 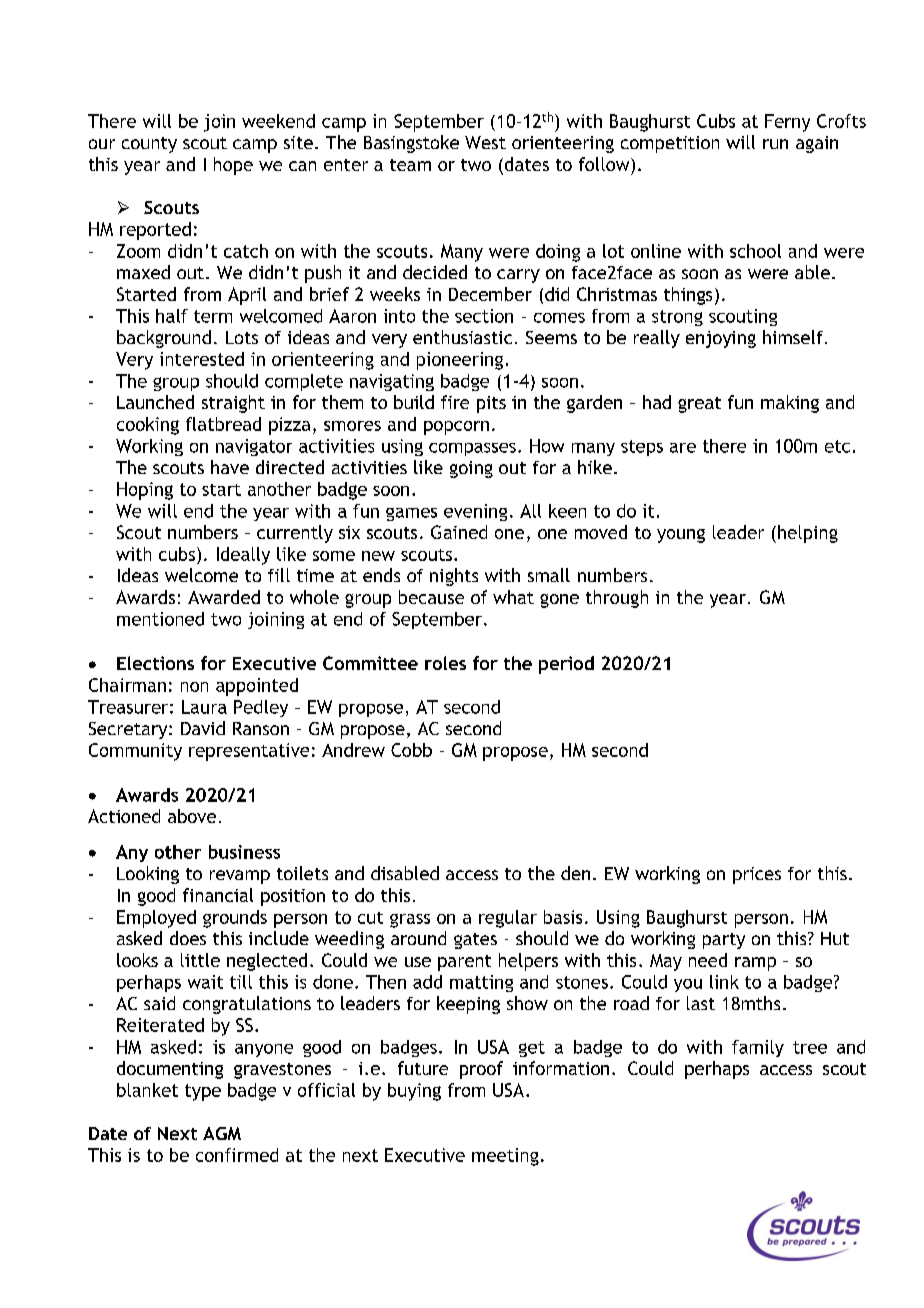 What do you see at coordinates (790, 404) in the image?
I see `making` at bounding box center [790, 404].
